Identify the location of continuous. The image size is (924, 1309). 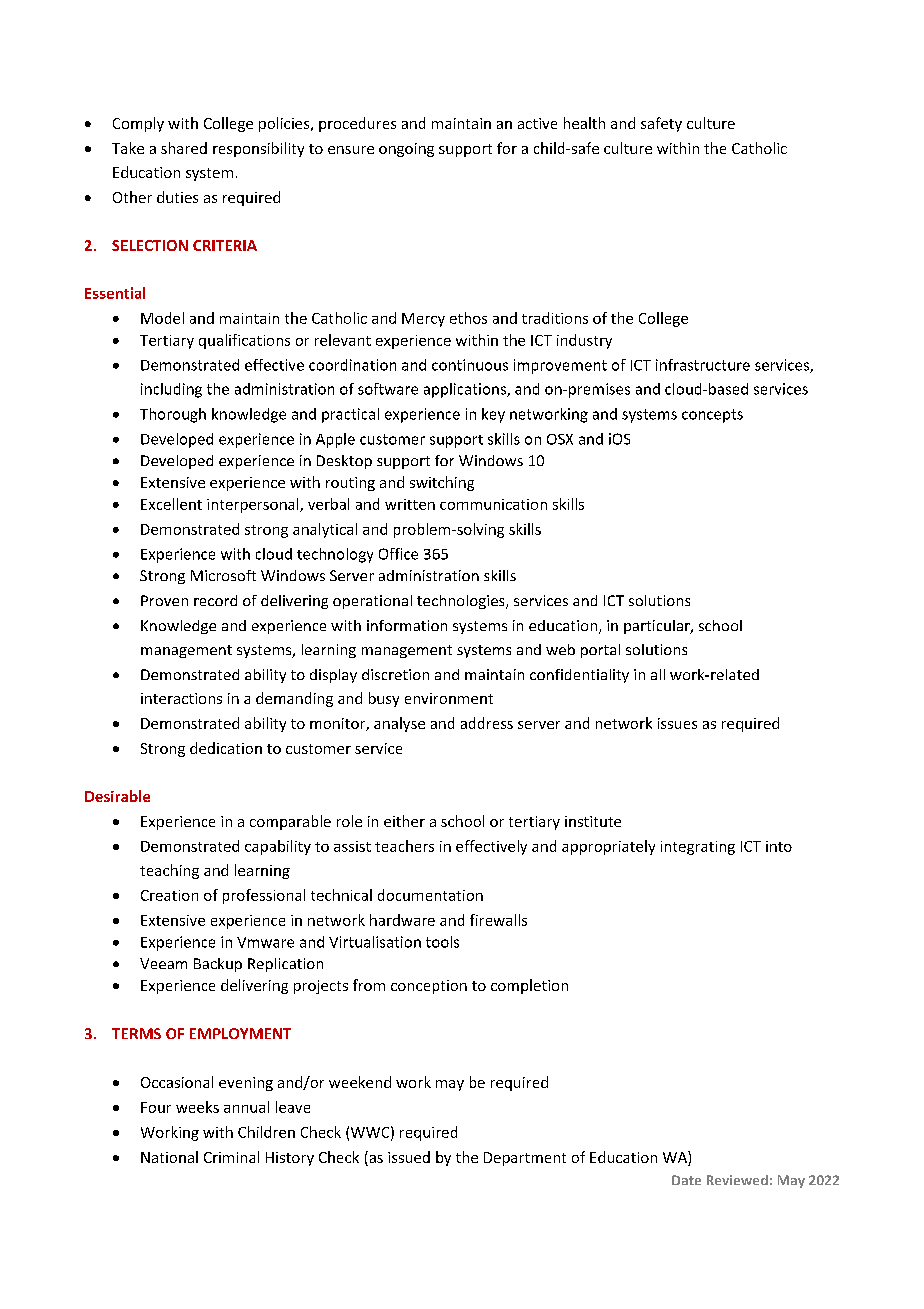
(470, 365).
